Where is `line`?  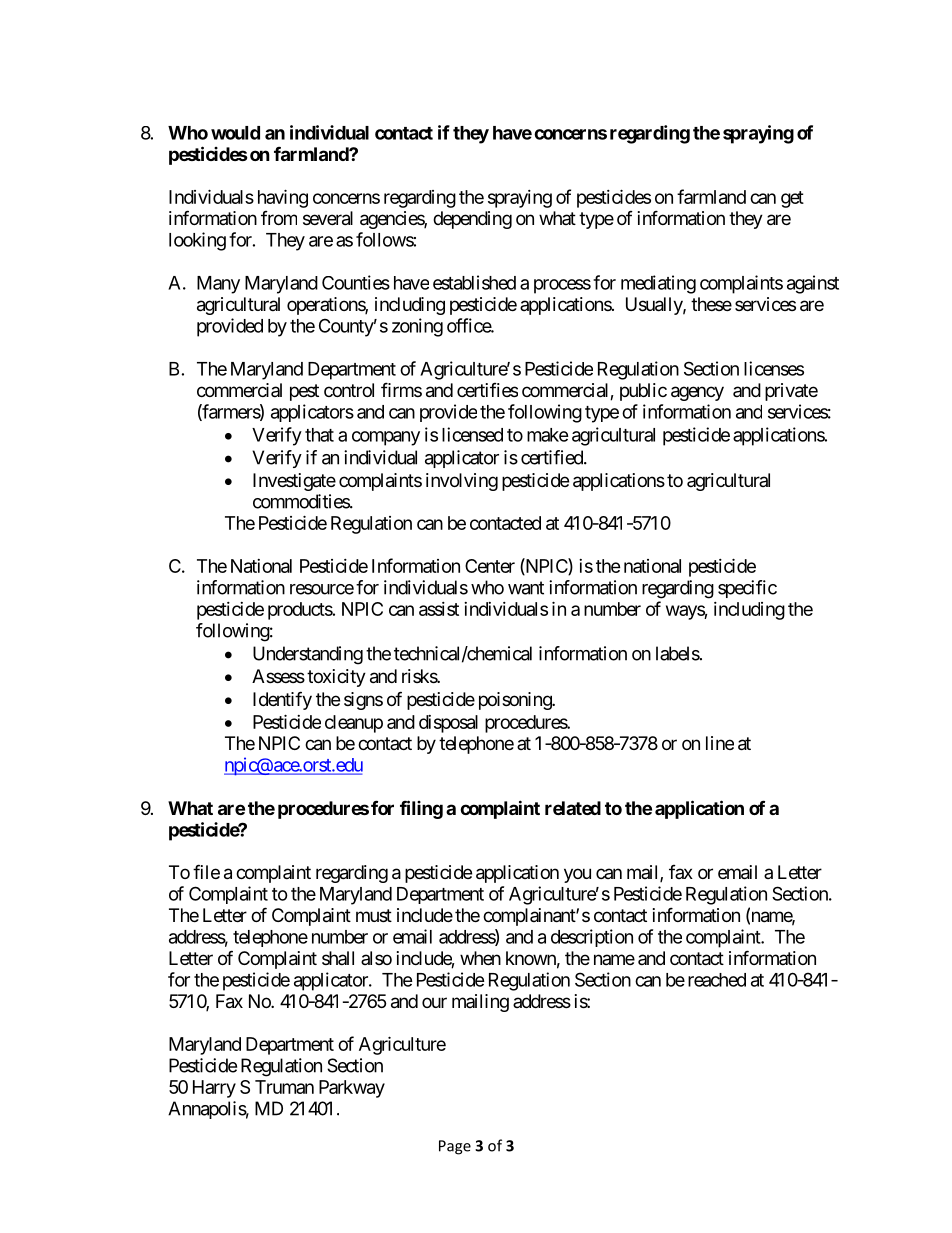 line is located at coordinates (720, 743).
